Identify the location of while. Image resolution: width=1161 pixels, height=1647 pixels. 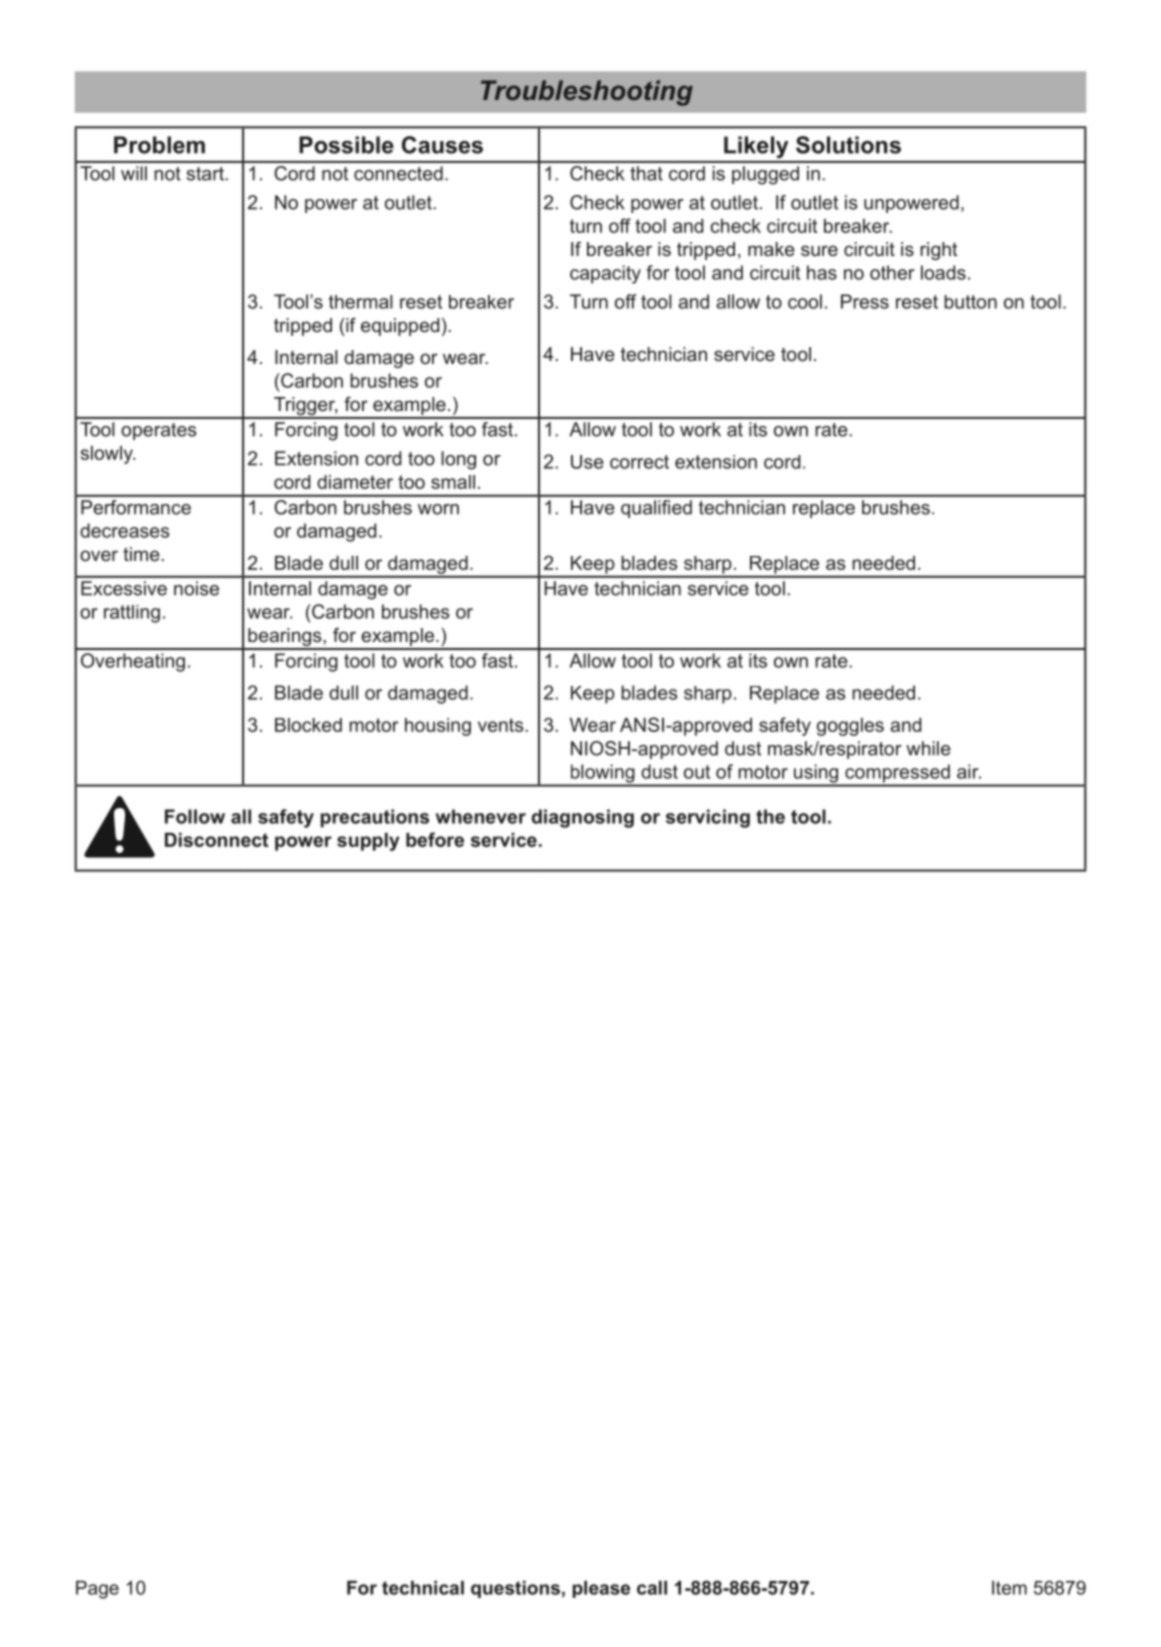
(928, 748).
